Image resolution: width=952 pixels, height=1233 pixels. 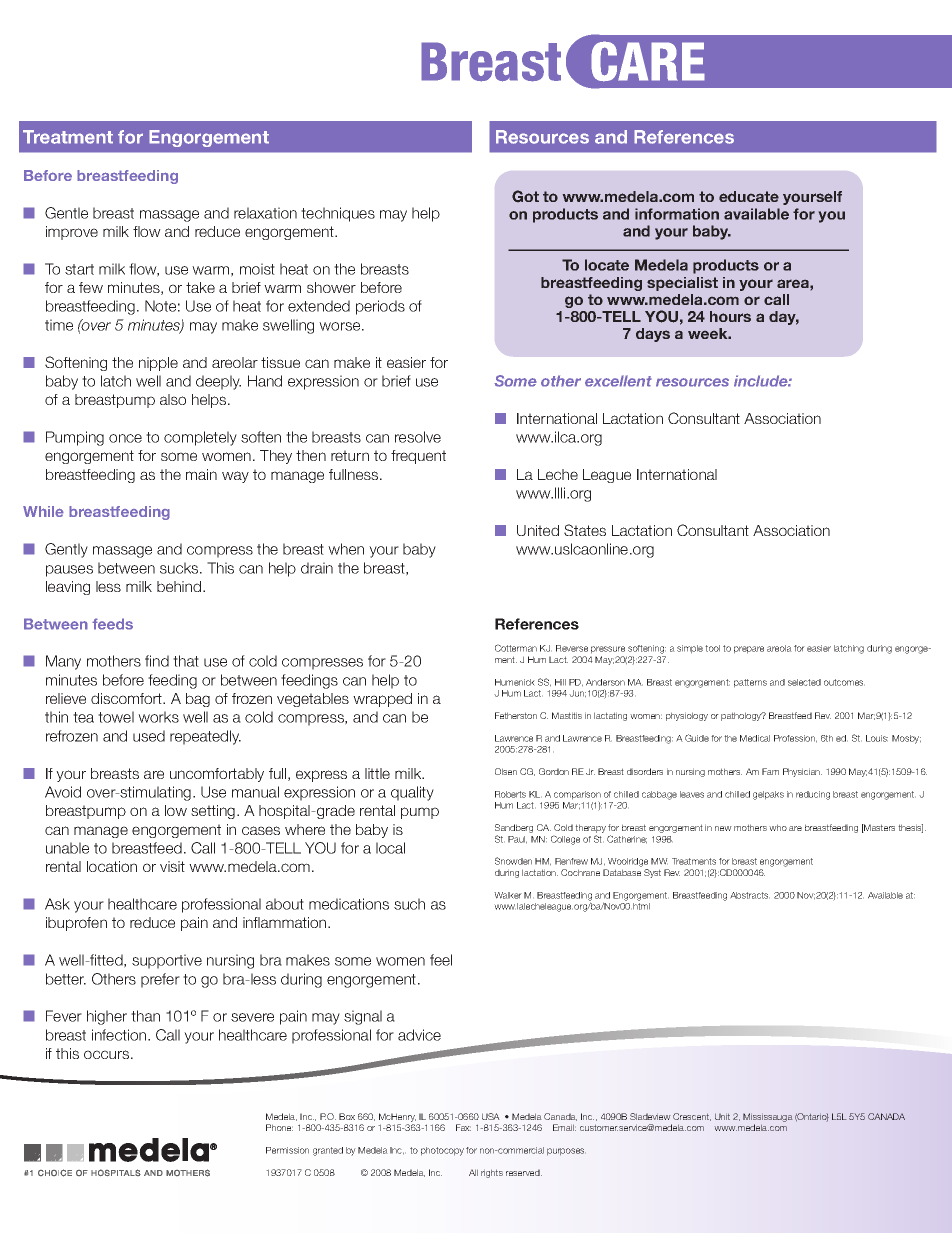 I want to click on Got, so click(x=525, y=196).
